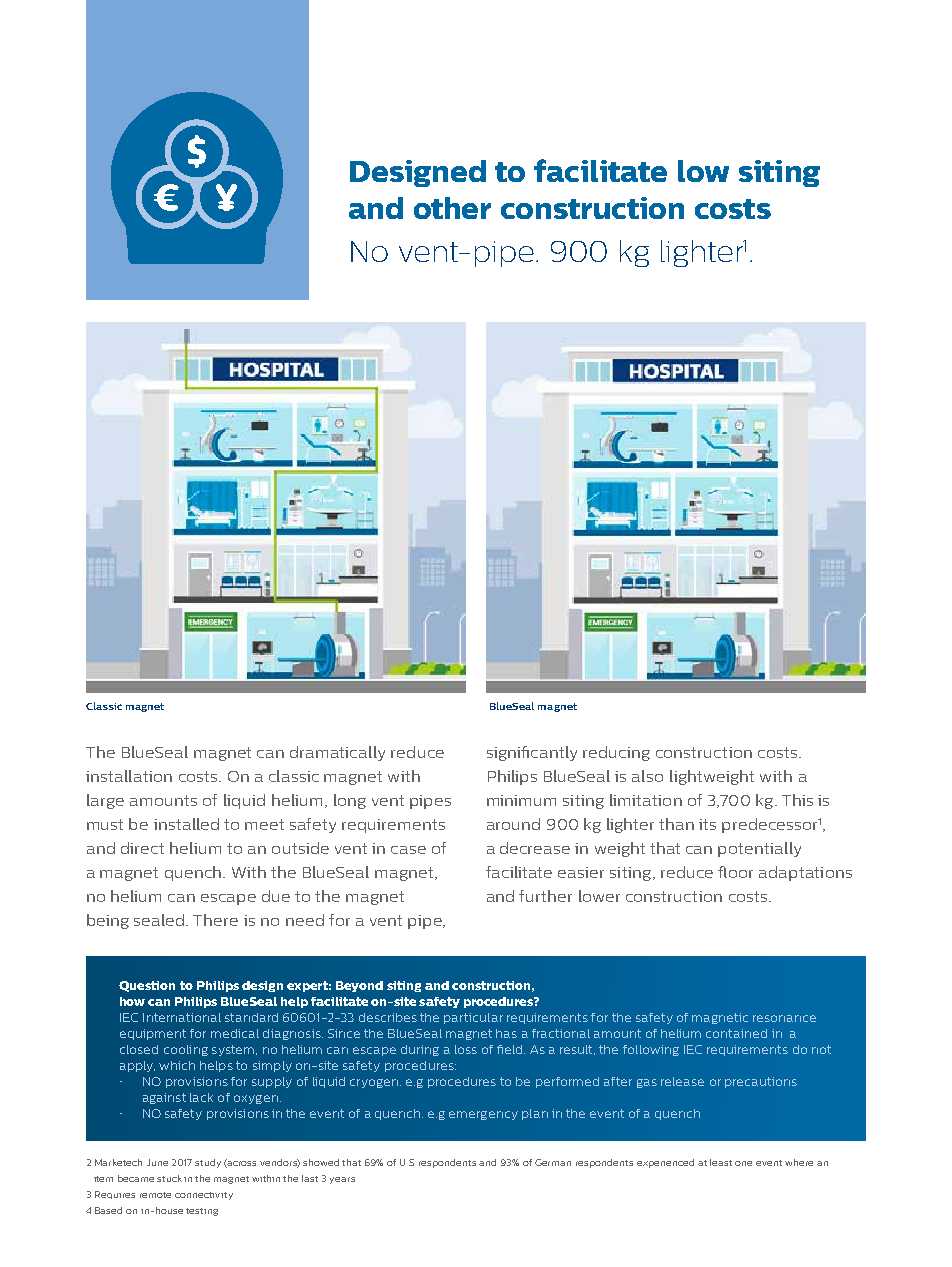  I want to click on limitation, so click(646, 800).
